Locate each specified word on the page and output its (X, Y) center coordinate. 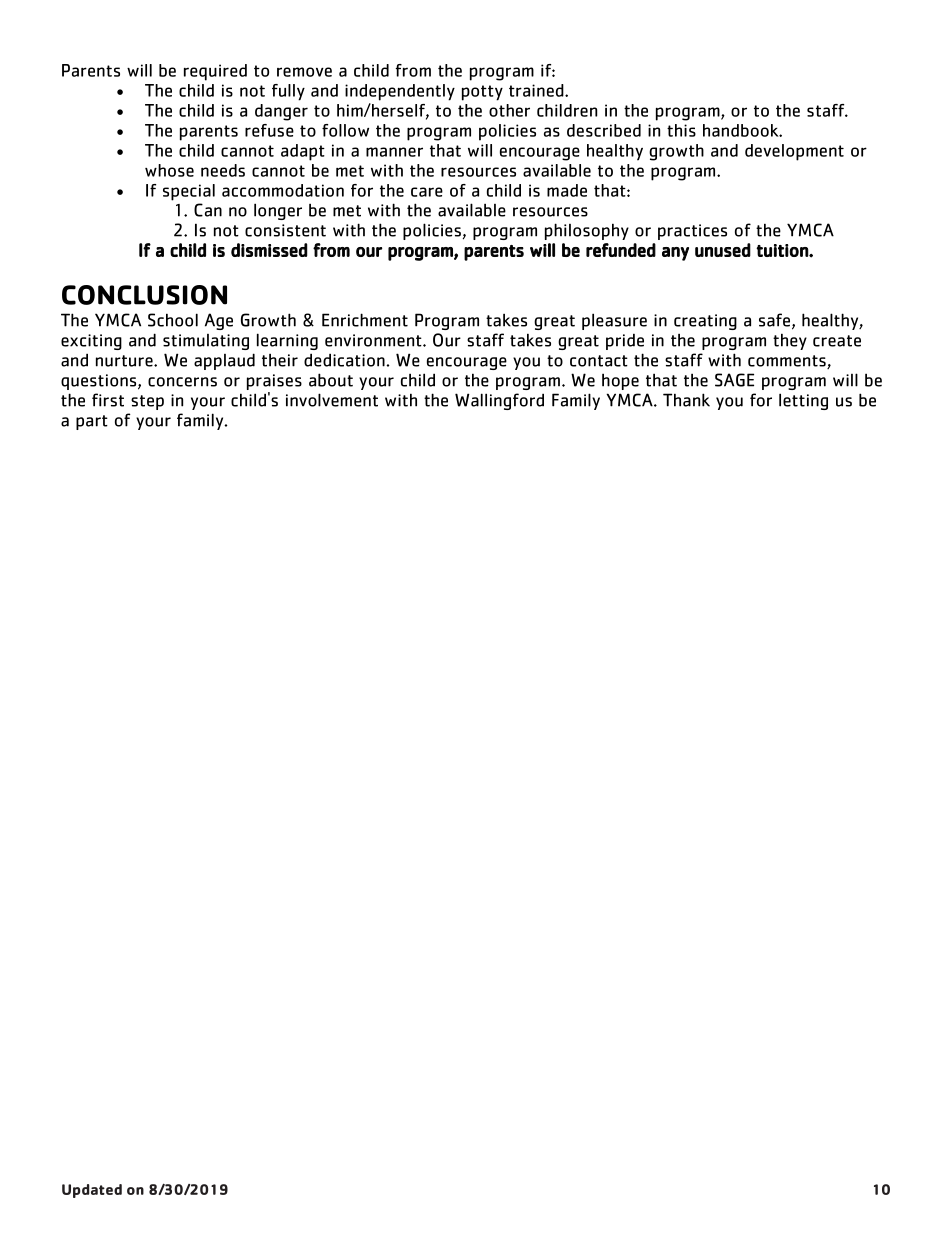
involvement (332, 400)
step (147, 402)
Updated (92, 1191)
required (215, 72)
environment (374, 340)
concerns (182, 382)
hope (620, 381)
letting (803, 401)
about (331, 380)
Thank (686, 400)
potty (482, 93)
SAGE (734, 380)
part (92, 422)
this (681, 130)
